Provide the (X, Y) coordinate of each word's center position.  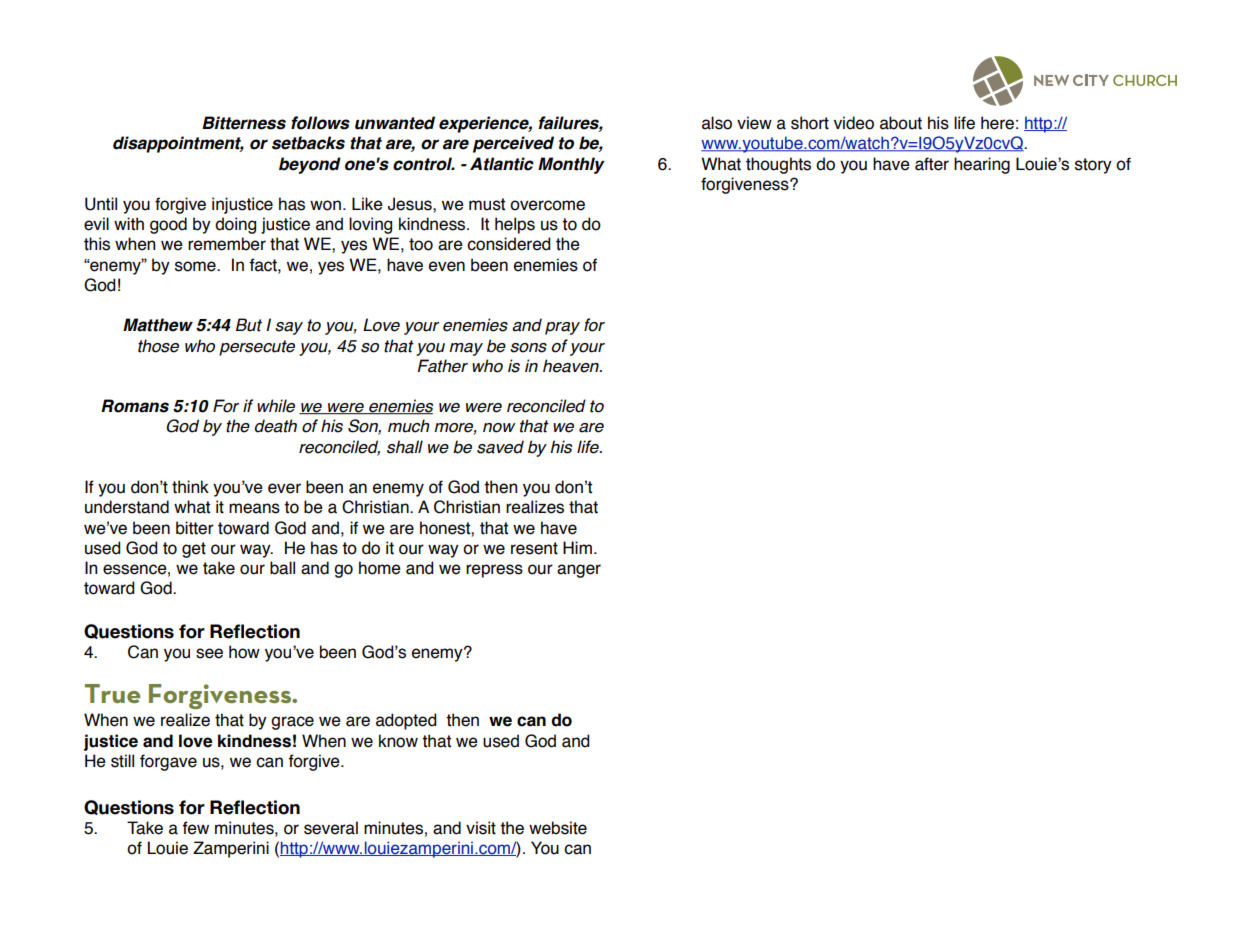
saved (500, 447)
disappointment (178, 144)
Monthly (571, 165)
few (195, 828)
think (190, 487)
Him (577, 547)
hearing (982, 165)
